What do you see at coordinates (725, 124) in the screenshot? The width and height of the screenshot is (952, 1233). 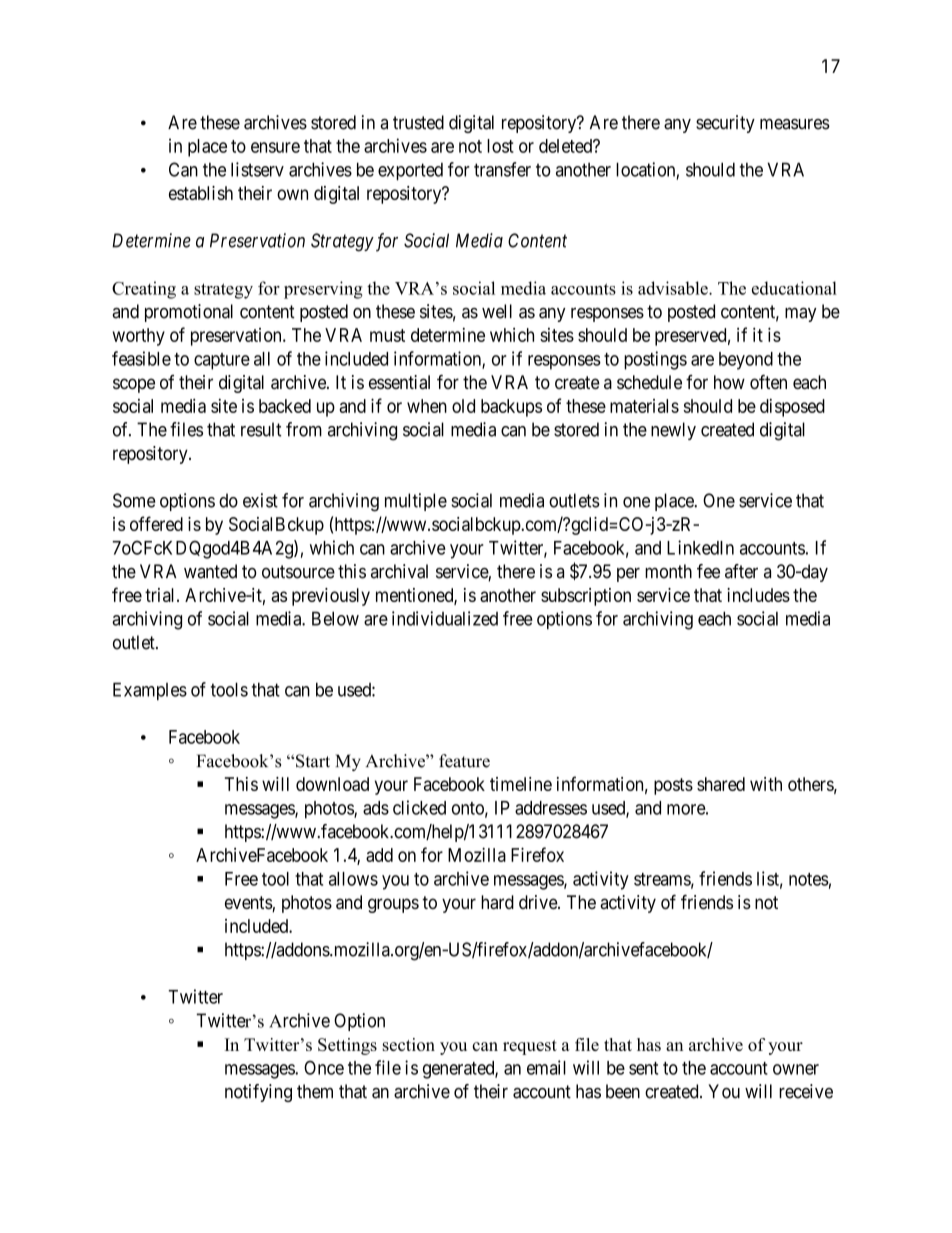 I see `security` at bounding box center [725, 124].
